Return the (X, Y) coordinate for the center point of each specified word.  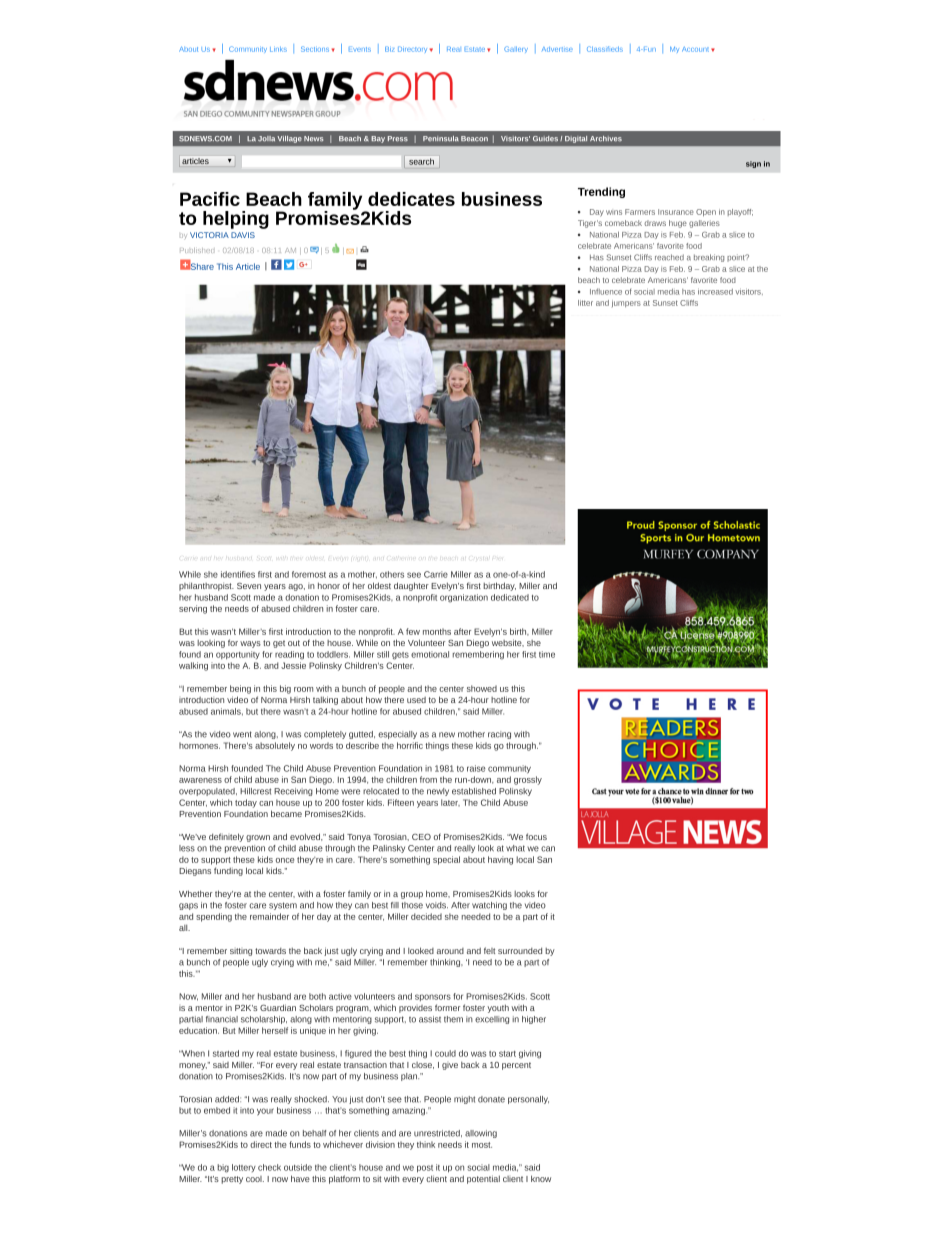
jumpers (626, 303)
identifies (238, 574)
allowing (481, 1134)
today (246, 803)
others (392, 574)
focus (536, 836)
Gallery (516, 49)
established (474, 791)
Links (278, 49)
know (541, 1178)
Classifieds (605, 49)
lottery (244, 1168)
